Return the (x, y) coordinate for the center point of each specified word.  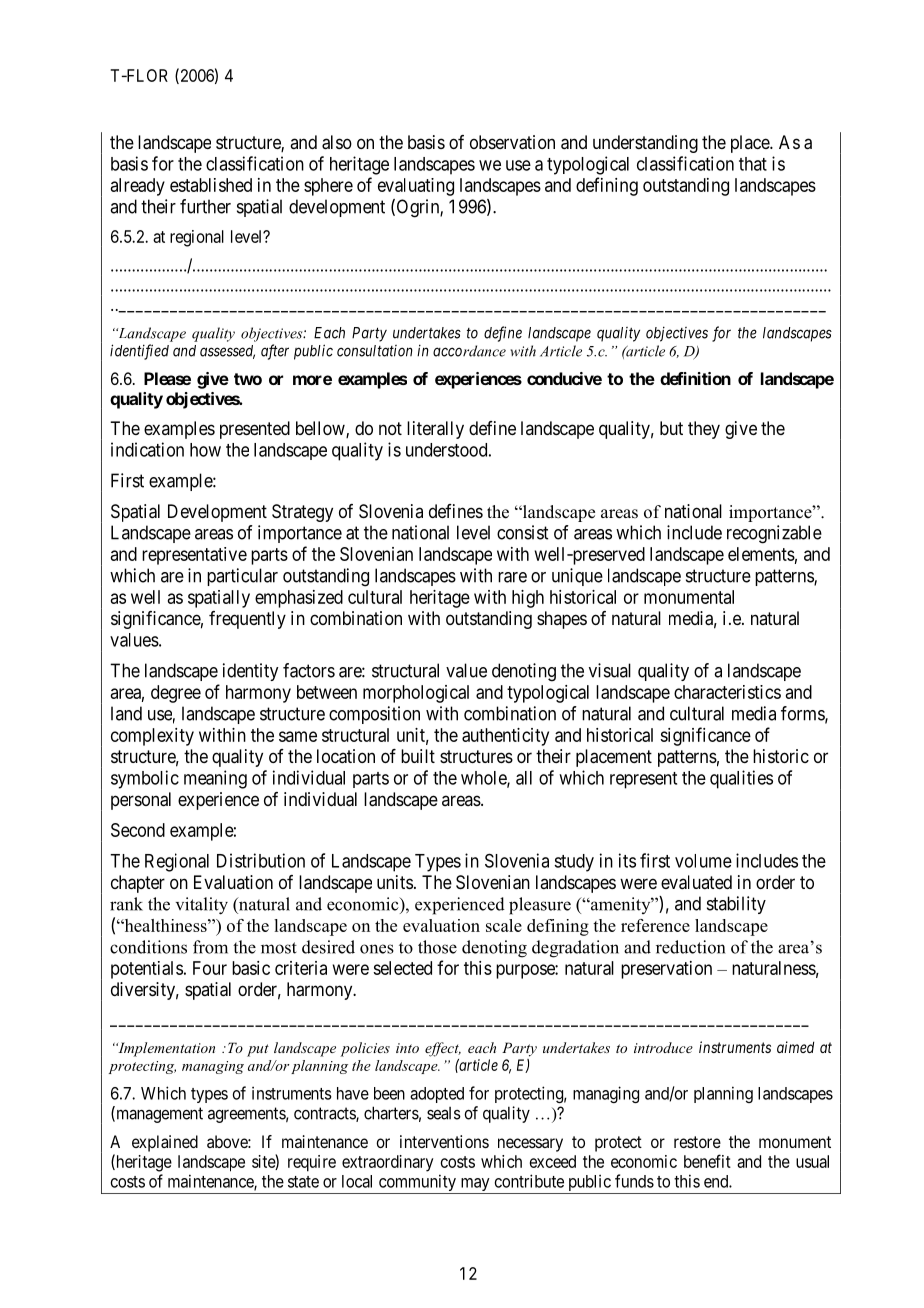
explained (165, 1143)
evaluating (416, 187)
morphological (416, 694)
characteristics (727, 692)
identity (250, 672)
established (211, 185)
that (753, 164)
